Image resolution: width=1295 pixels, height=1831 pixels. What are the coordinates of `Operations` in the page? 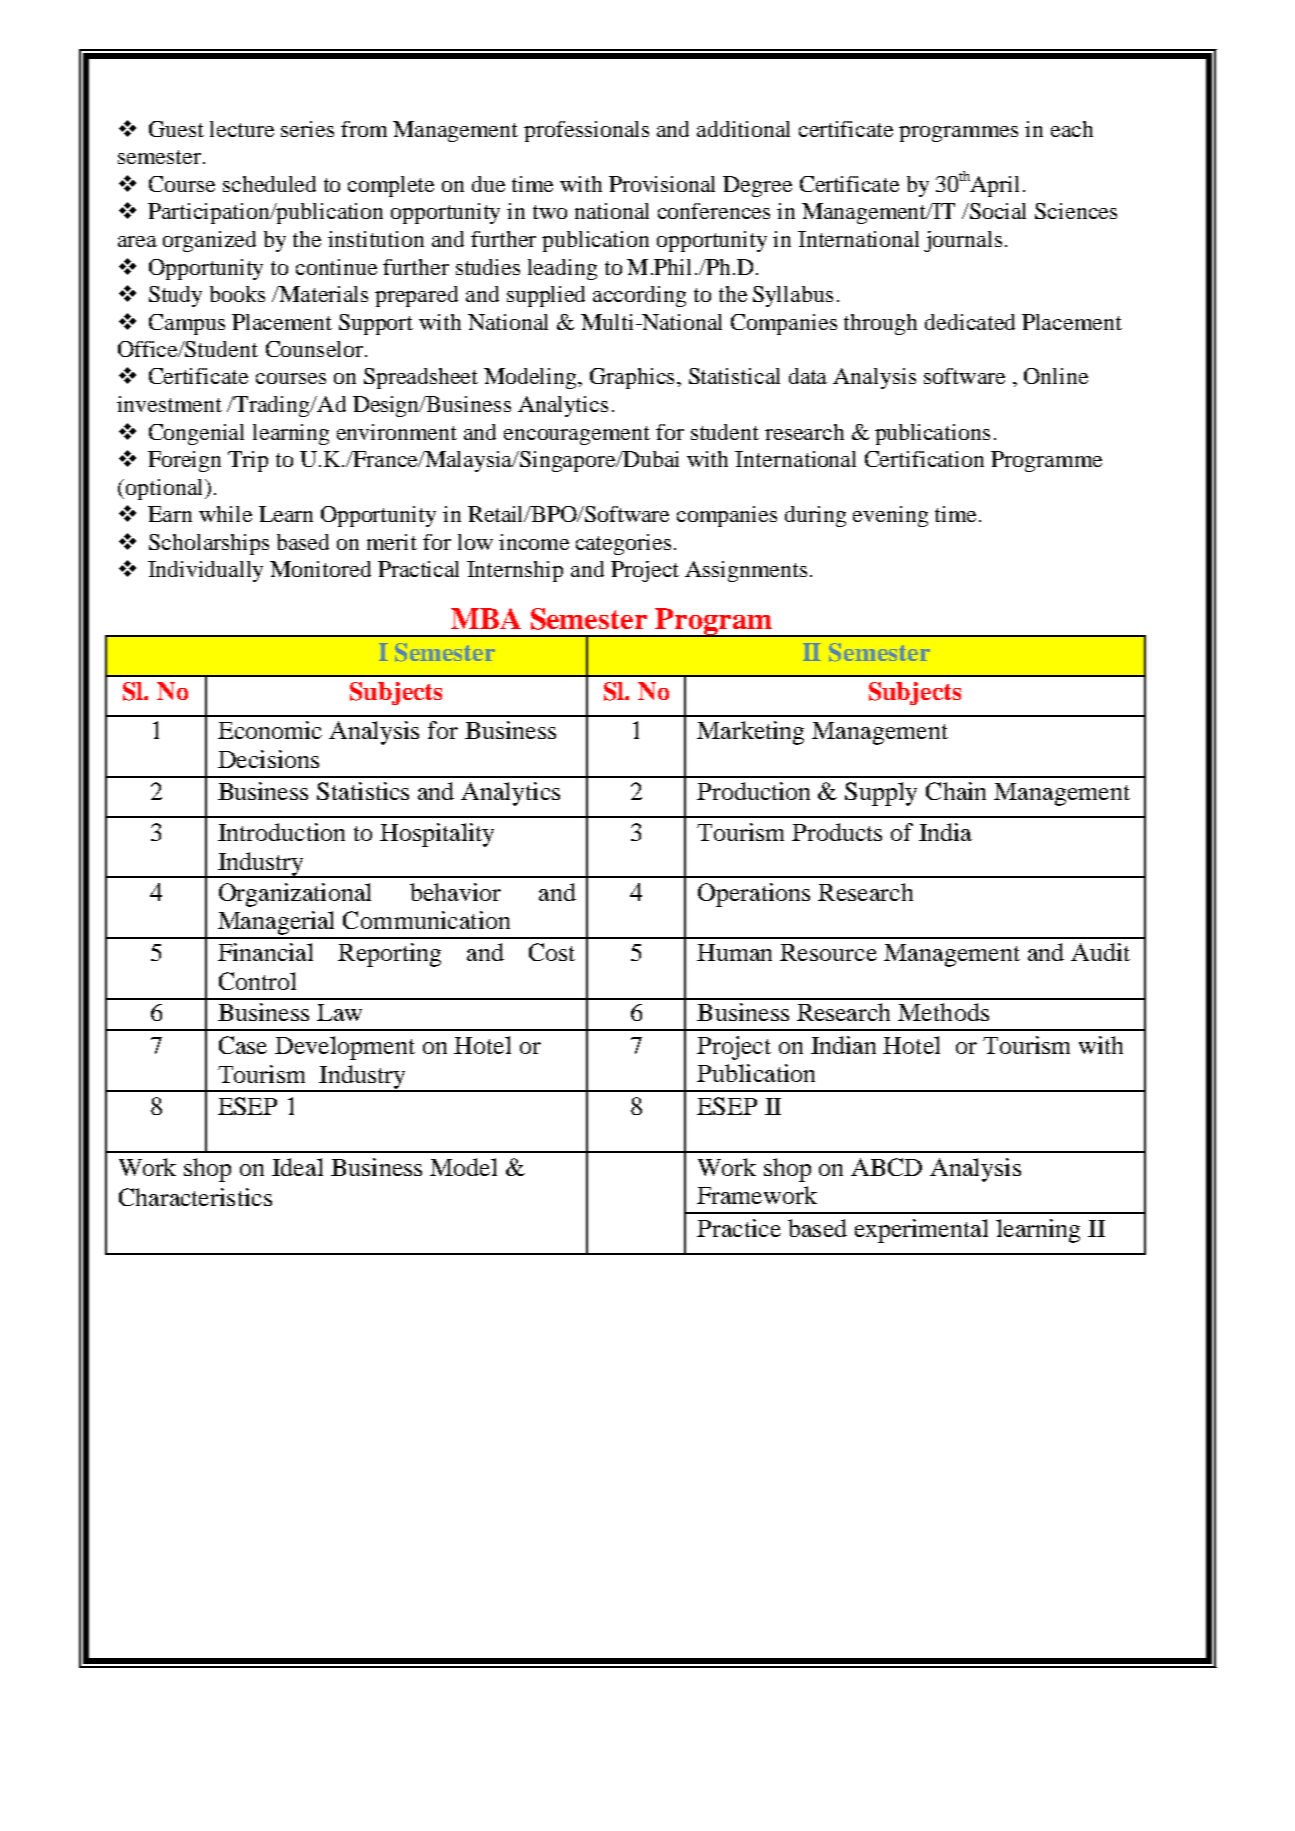 It's located at (754, 895).
